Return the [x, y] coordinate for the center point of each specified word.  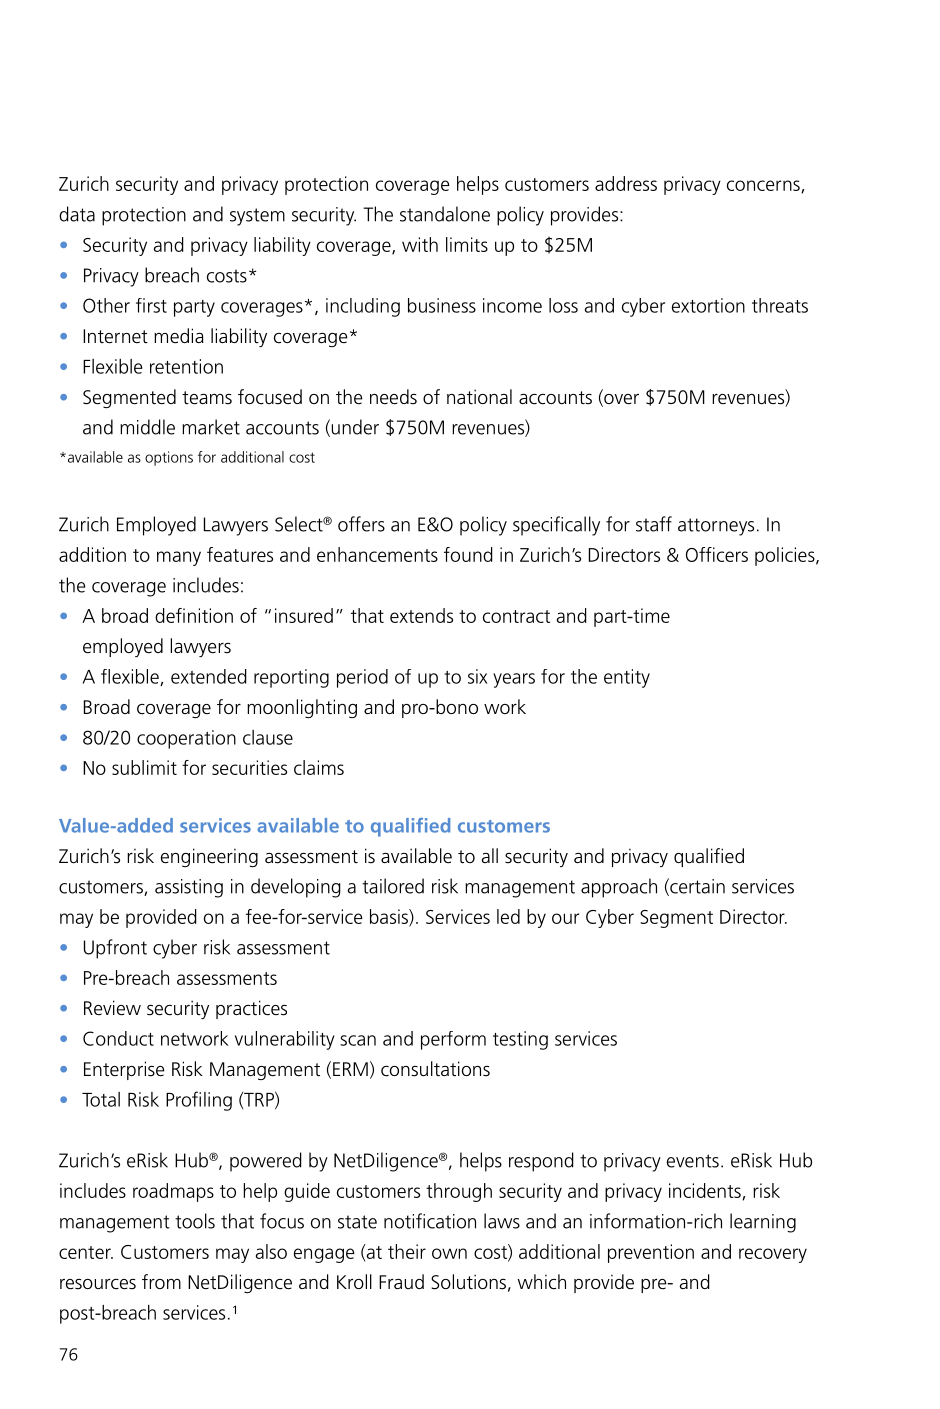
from [161, 1281]
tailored [393, 886]
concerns [764, 186]
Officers [717, 554]
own [449, 1253]
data [77, 214]
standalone [445, 214]
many [179, 558]
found [468, 554]
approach [619, 888]
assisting [189, 888]
